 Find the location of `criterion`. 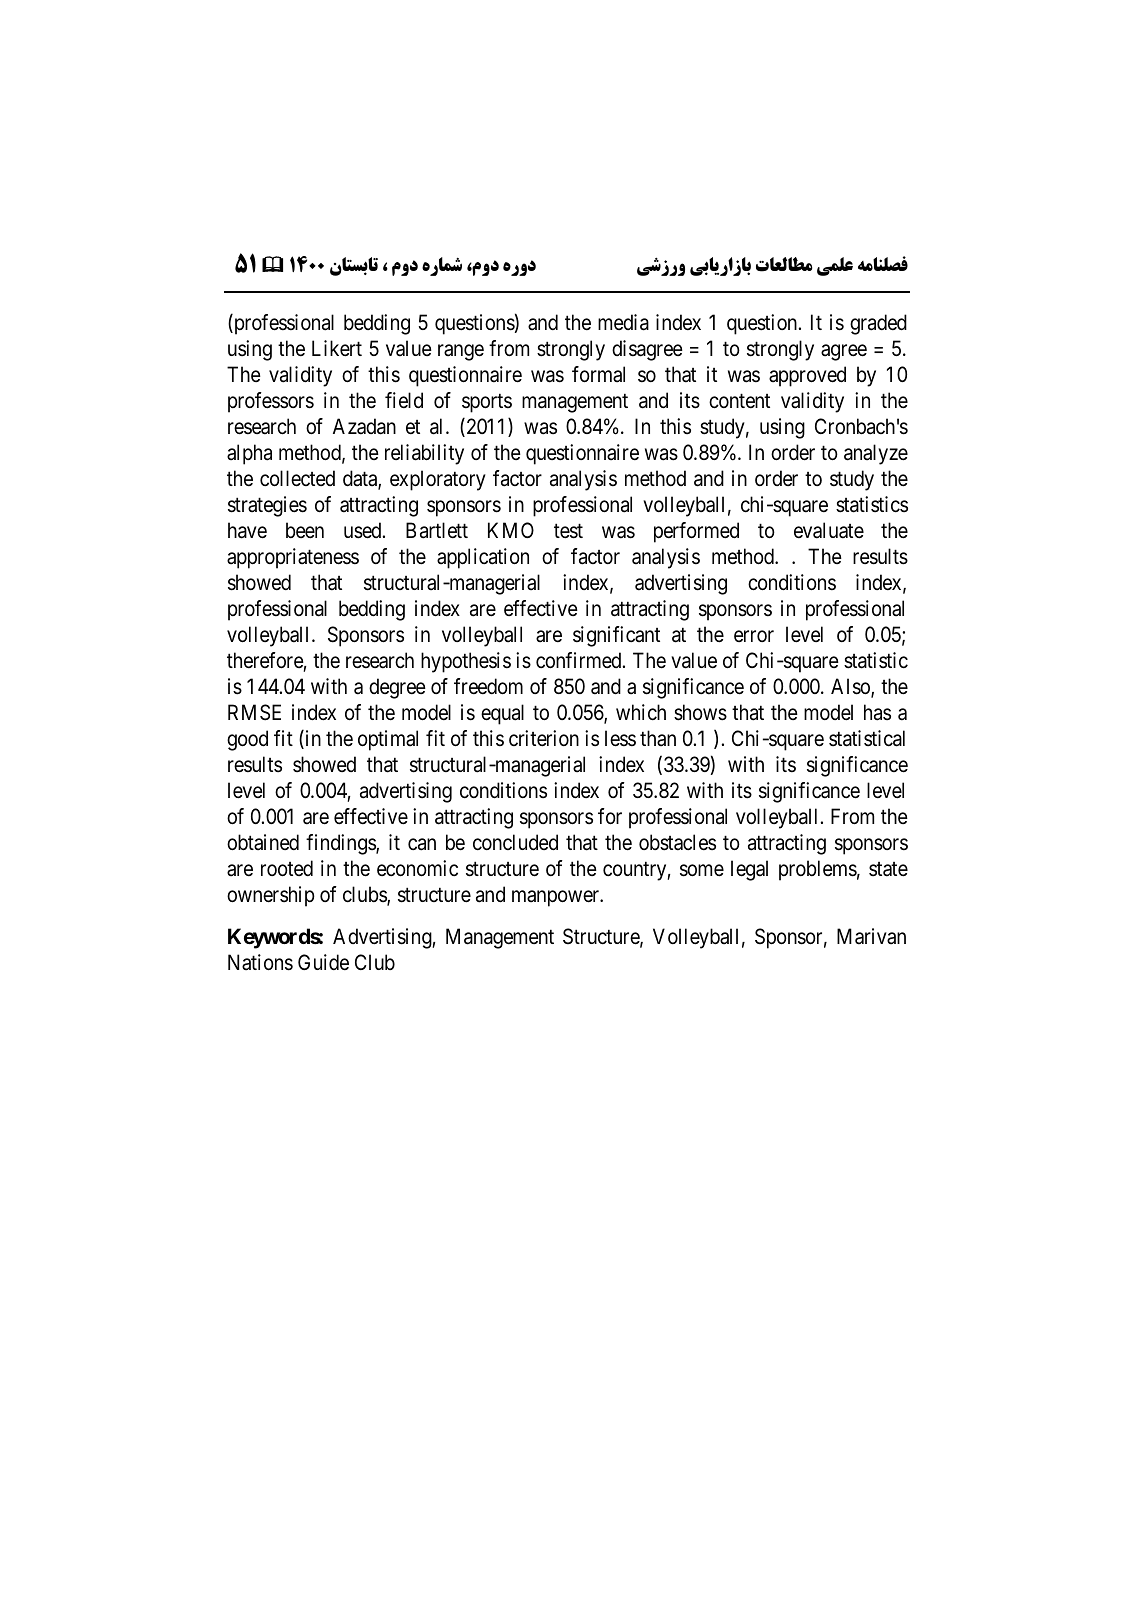

criterion is located at coordinates (544, 738).
